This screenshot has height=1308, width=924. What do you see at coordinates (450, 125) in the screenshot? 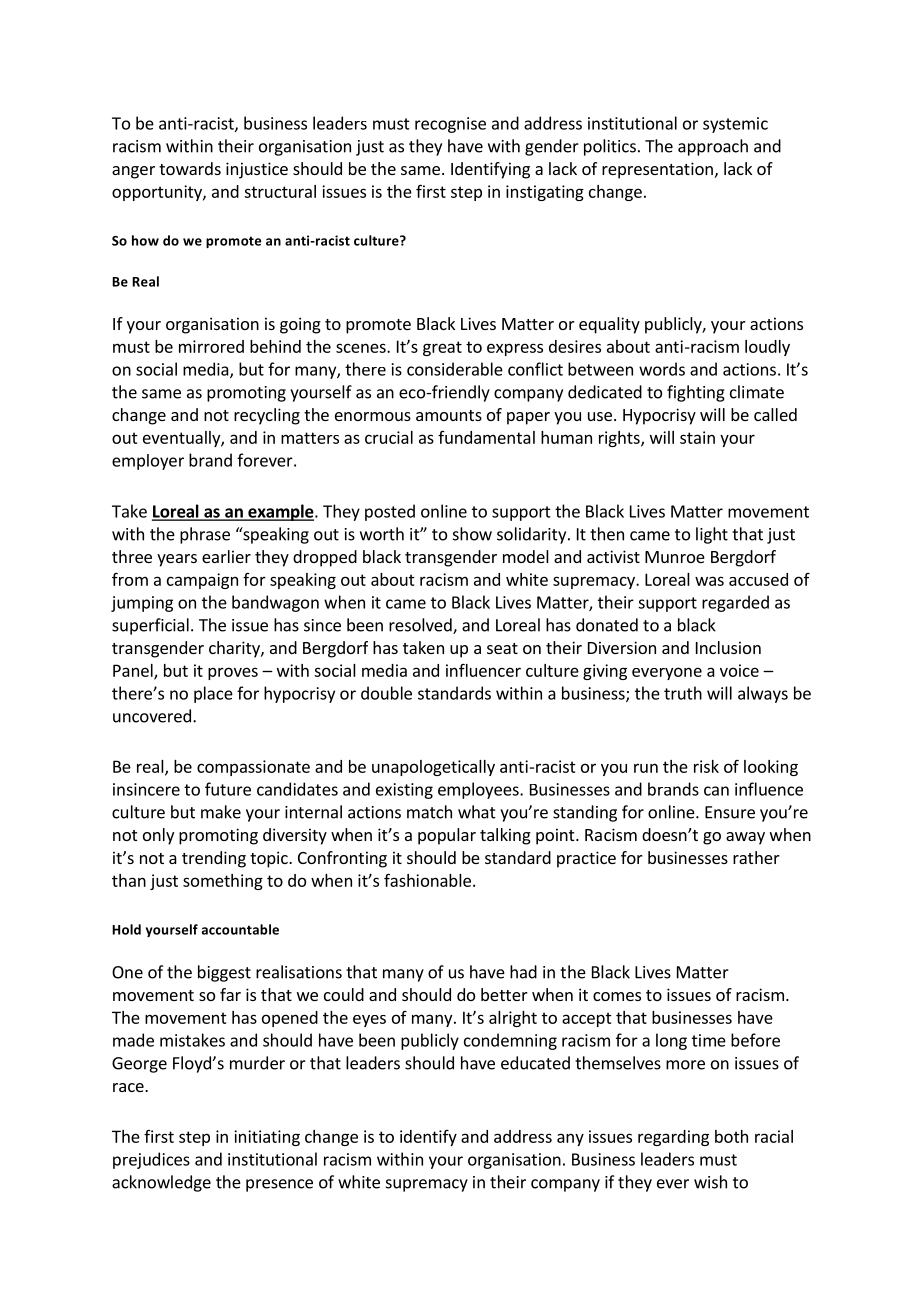
I see `recognise` at bounding box center [450, 125].
